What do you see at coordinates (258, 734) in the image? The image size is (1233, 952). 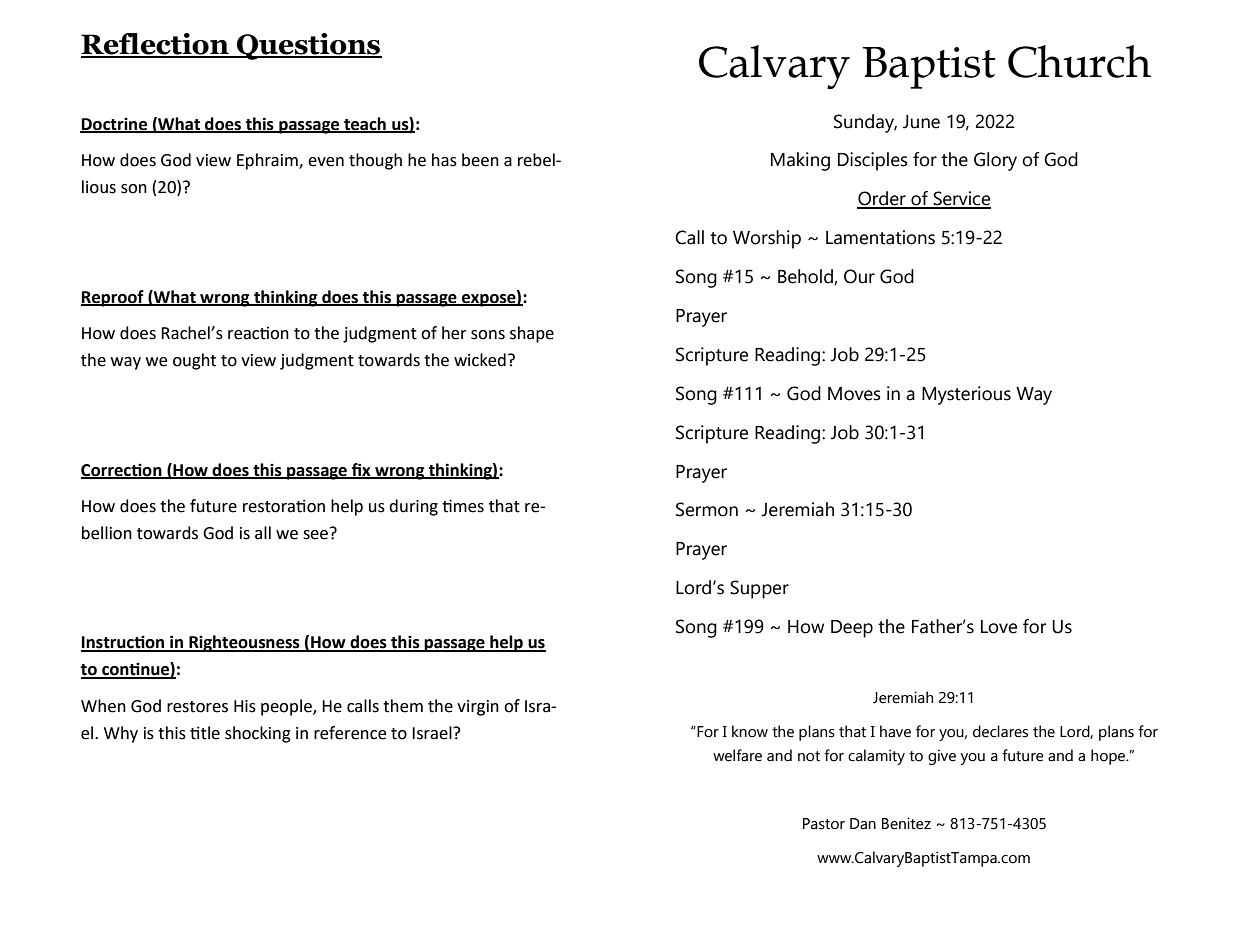 I see `shocking` at bounding box center [258, 734].
